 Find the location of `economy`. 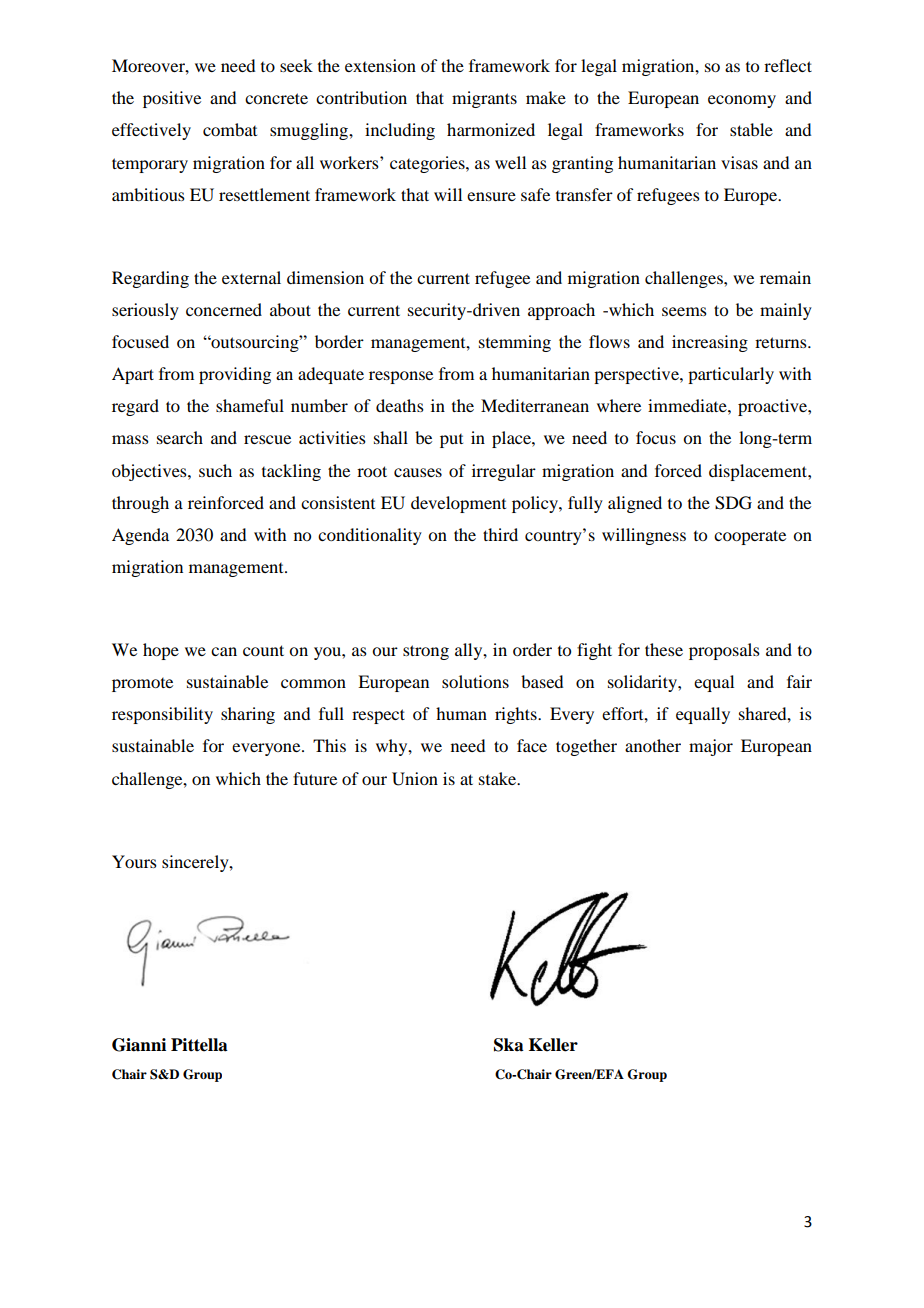

economy is located at coordinates (742, 101).
